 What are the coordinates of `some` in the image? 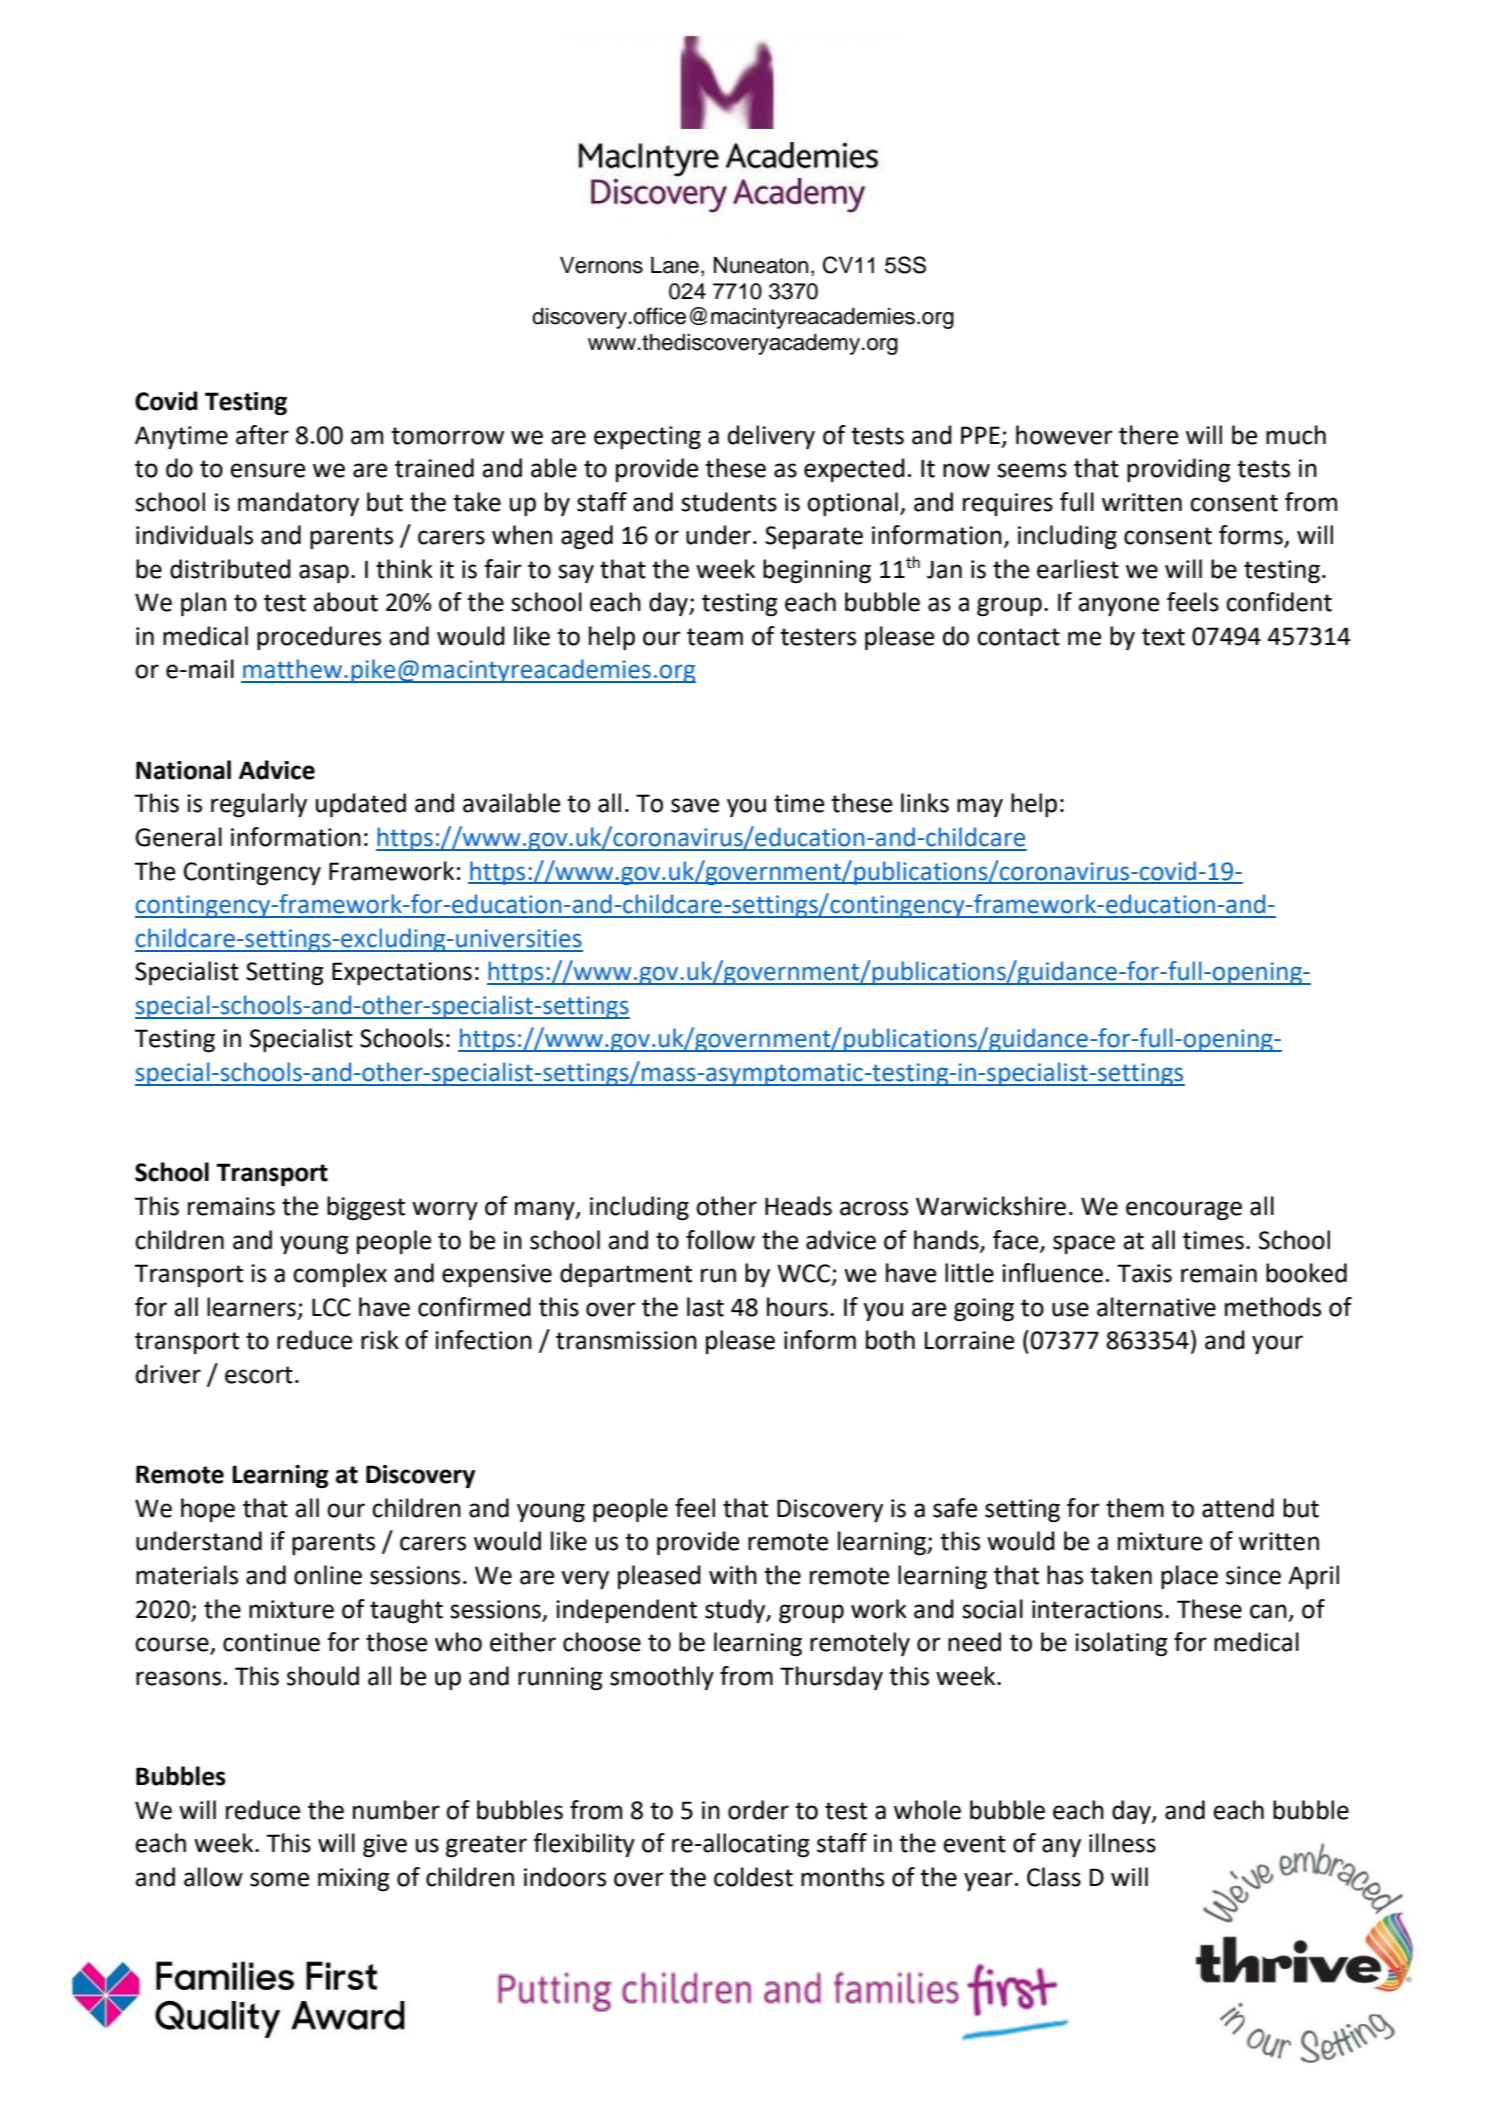 It's located at (279, 1879).
